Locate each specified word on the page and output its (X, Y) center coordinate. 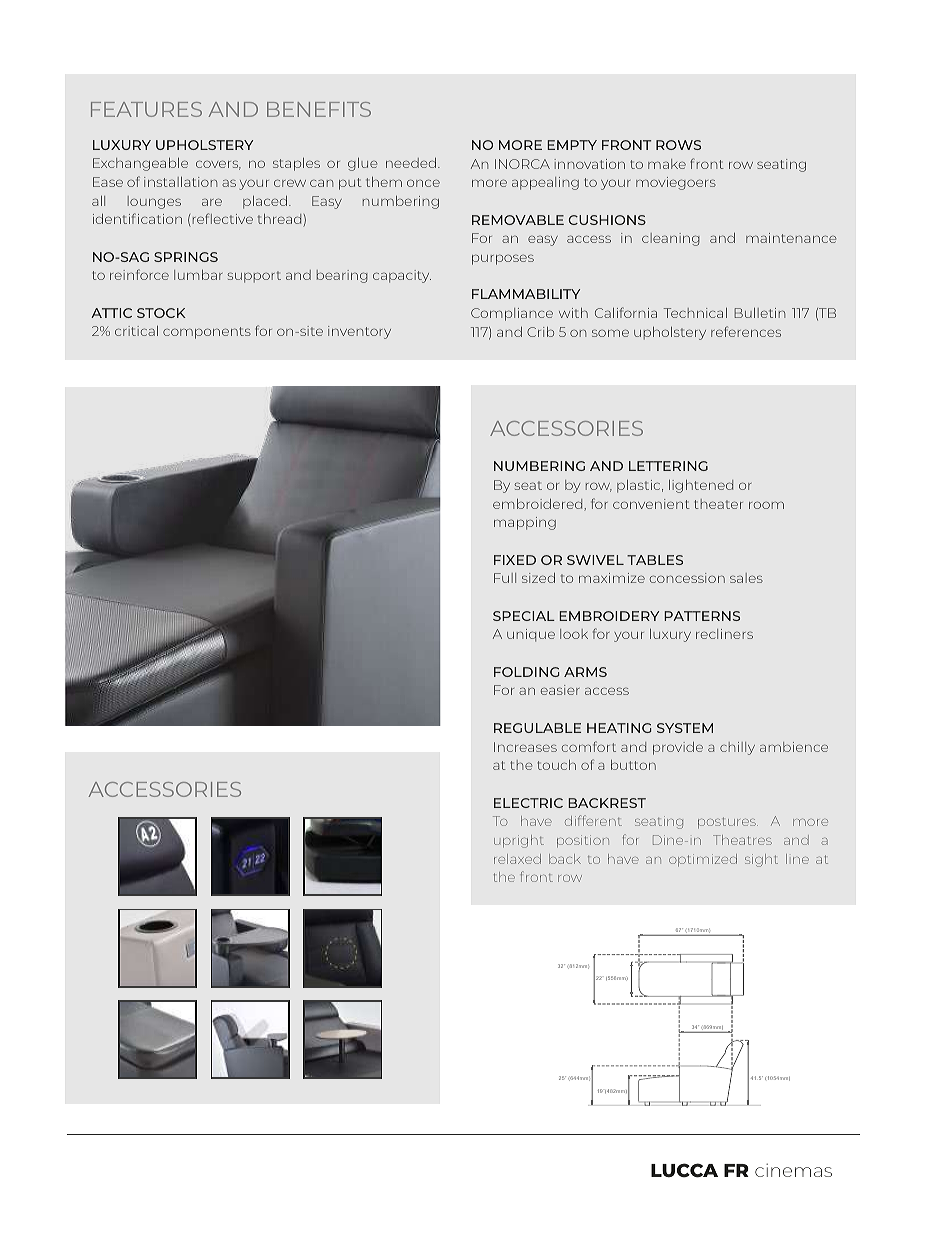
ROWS (678, 145)
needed (412, 163)
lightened (701, 486)
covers (218, 165)
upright (519, 841)
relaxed (517, 859)
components (207, 333)
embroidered (539, 505)
